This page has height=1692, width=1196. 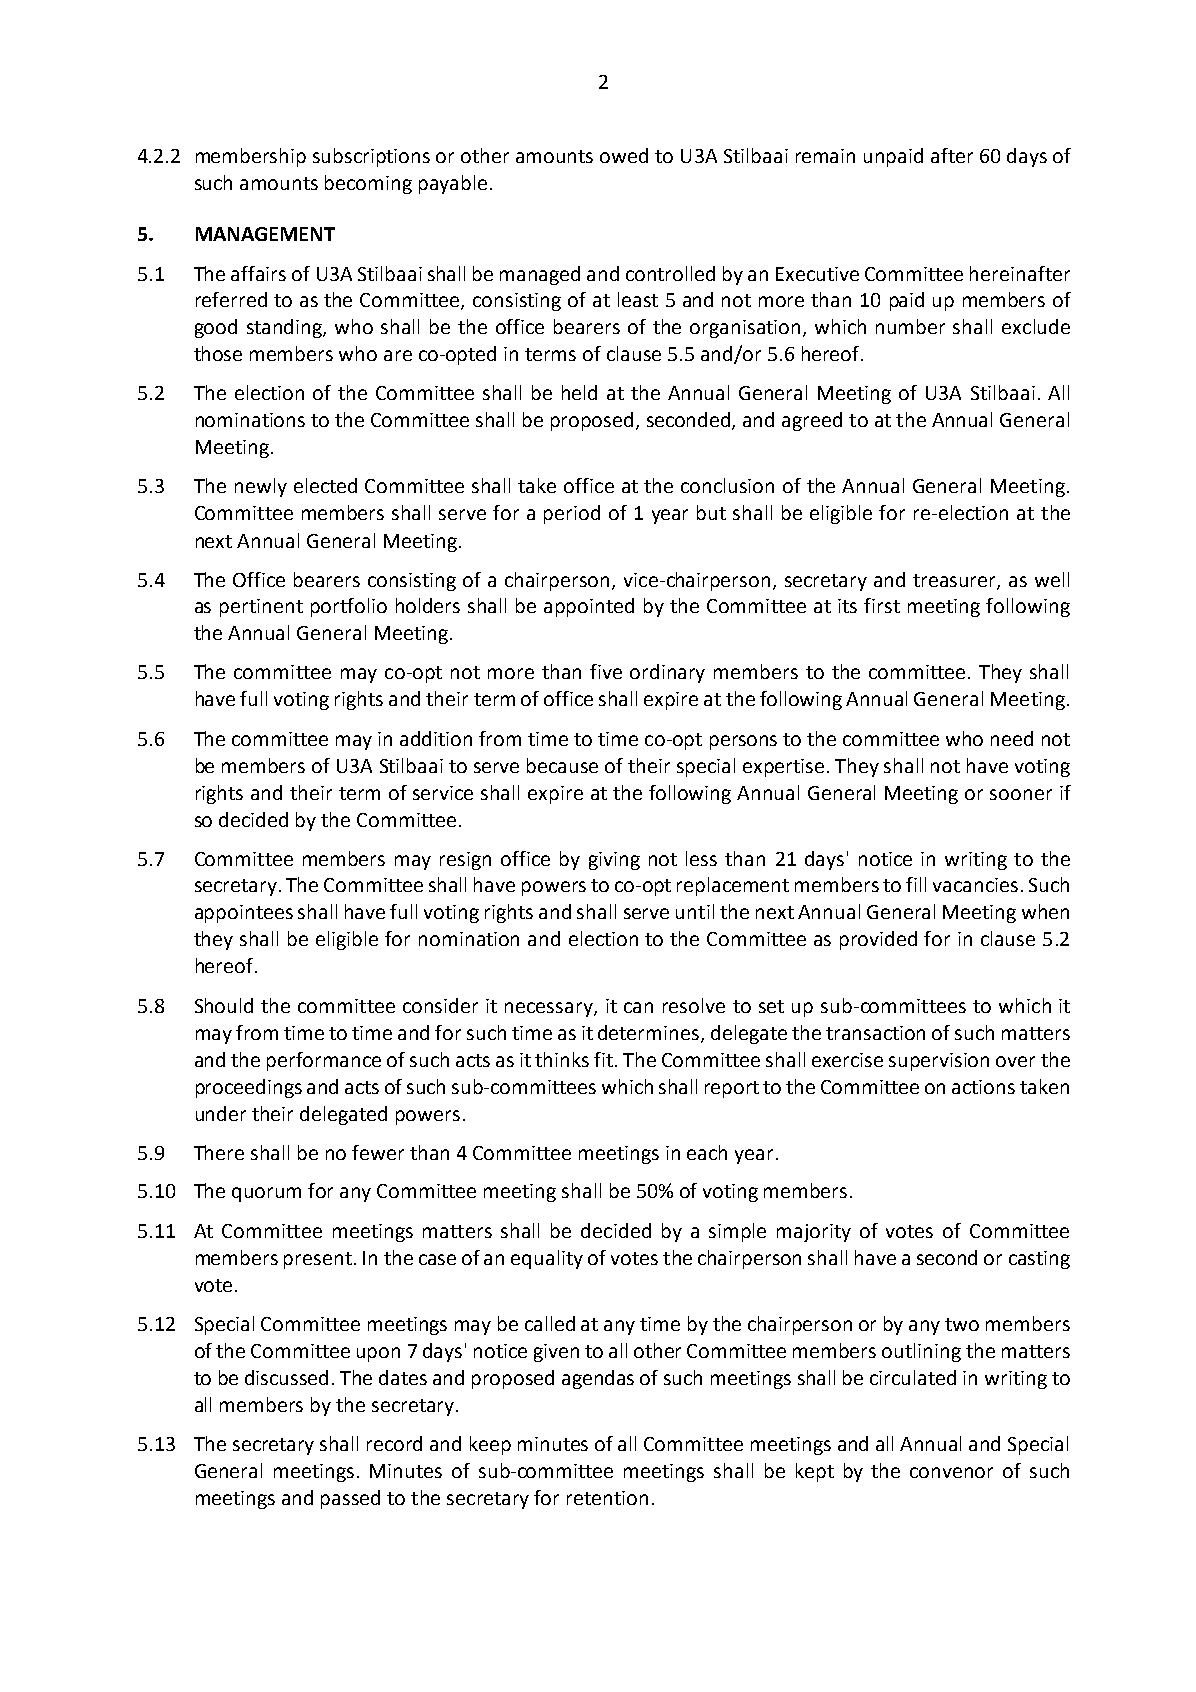 I want to click on appointed, so click(x=589, y=607).
